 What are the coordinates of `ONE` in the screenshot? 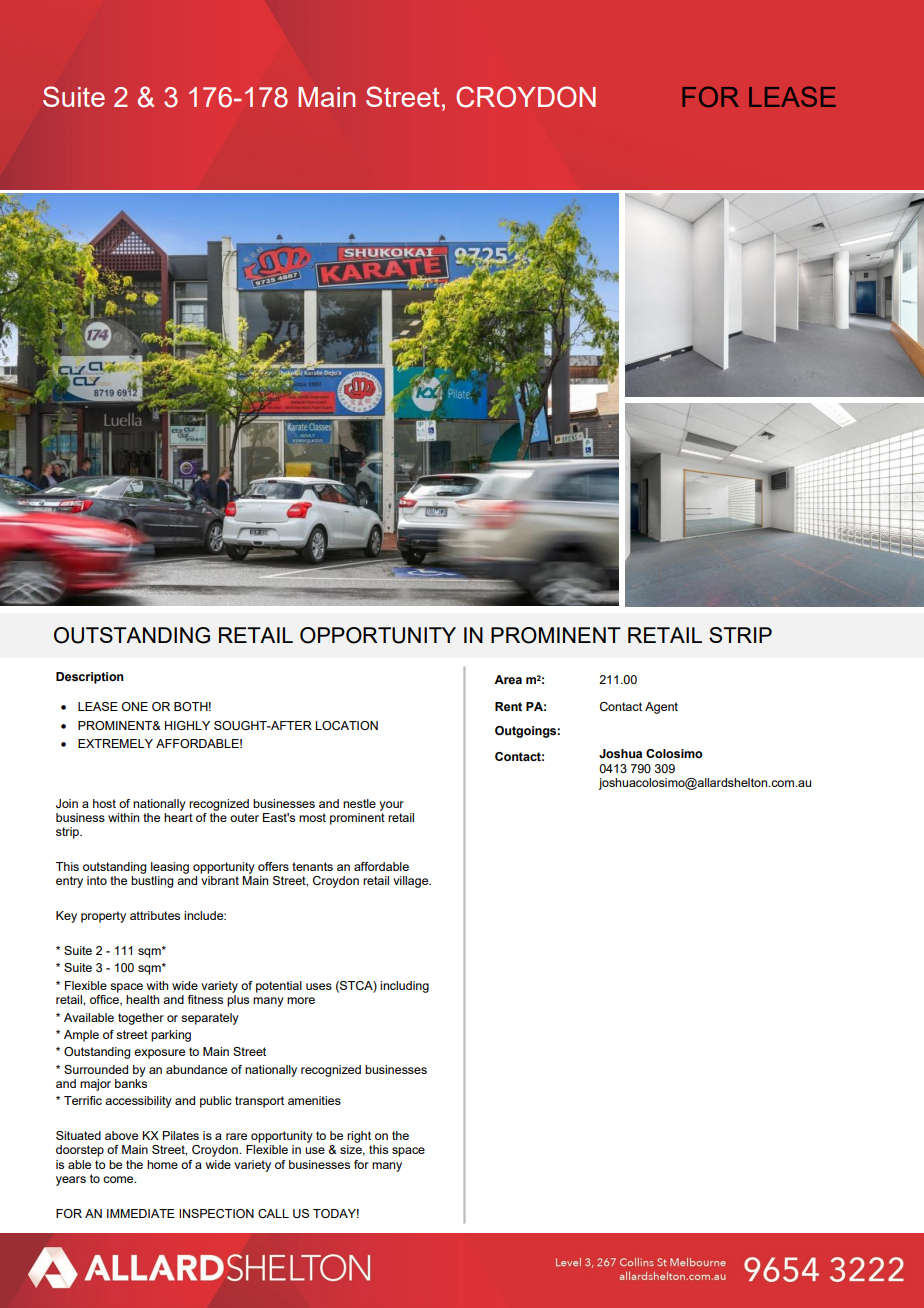 It's located at (135, 706).
